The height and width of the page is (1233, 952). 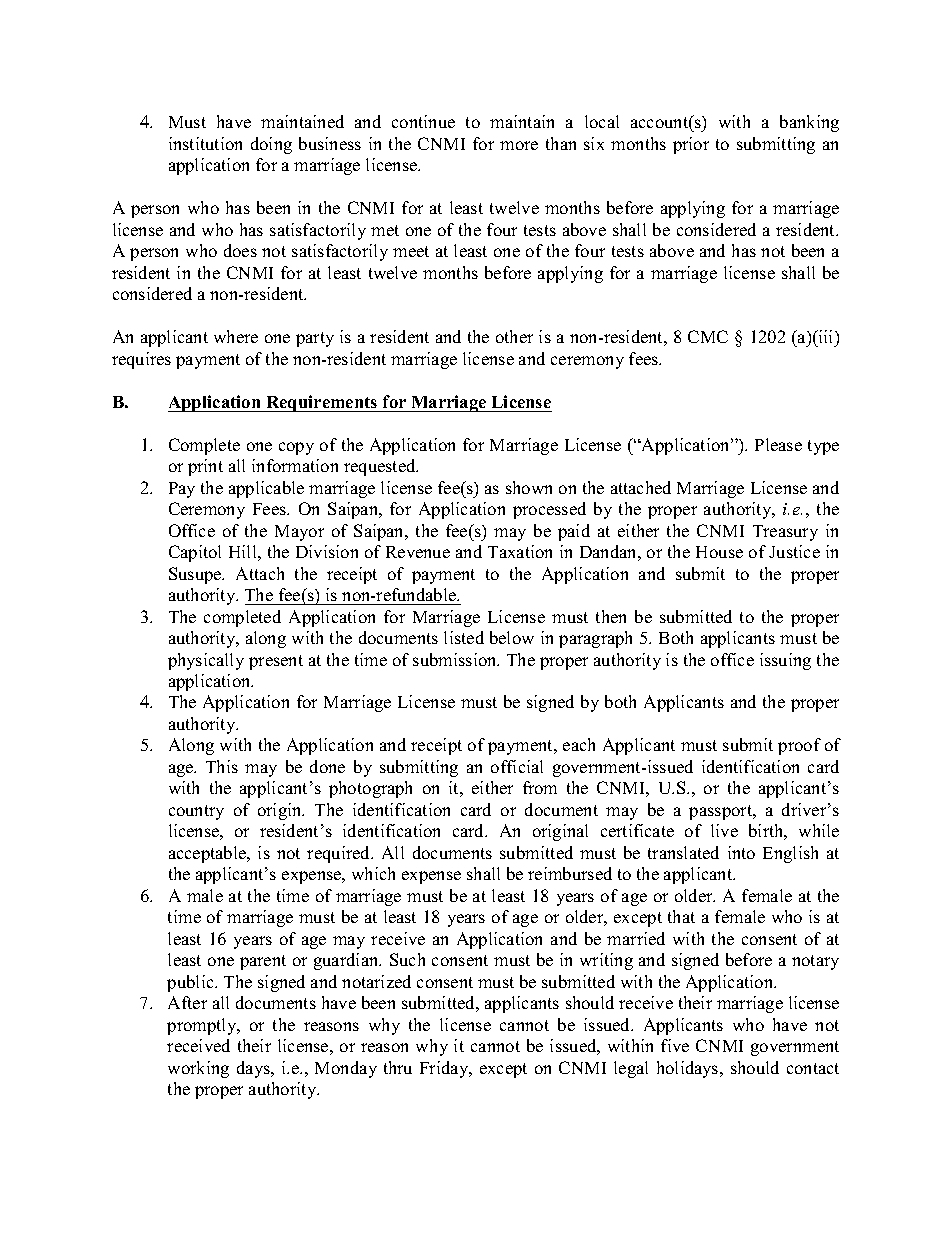 What do you see at coordinates (203, 1026) in the page?
I see `promptly` at bounding box center [203, 1026].
